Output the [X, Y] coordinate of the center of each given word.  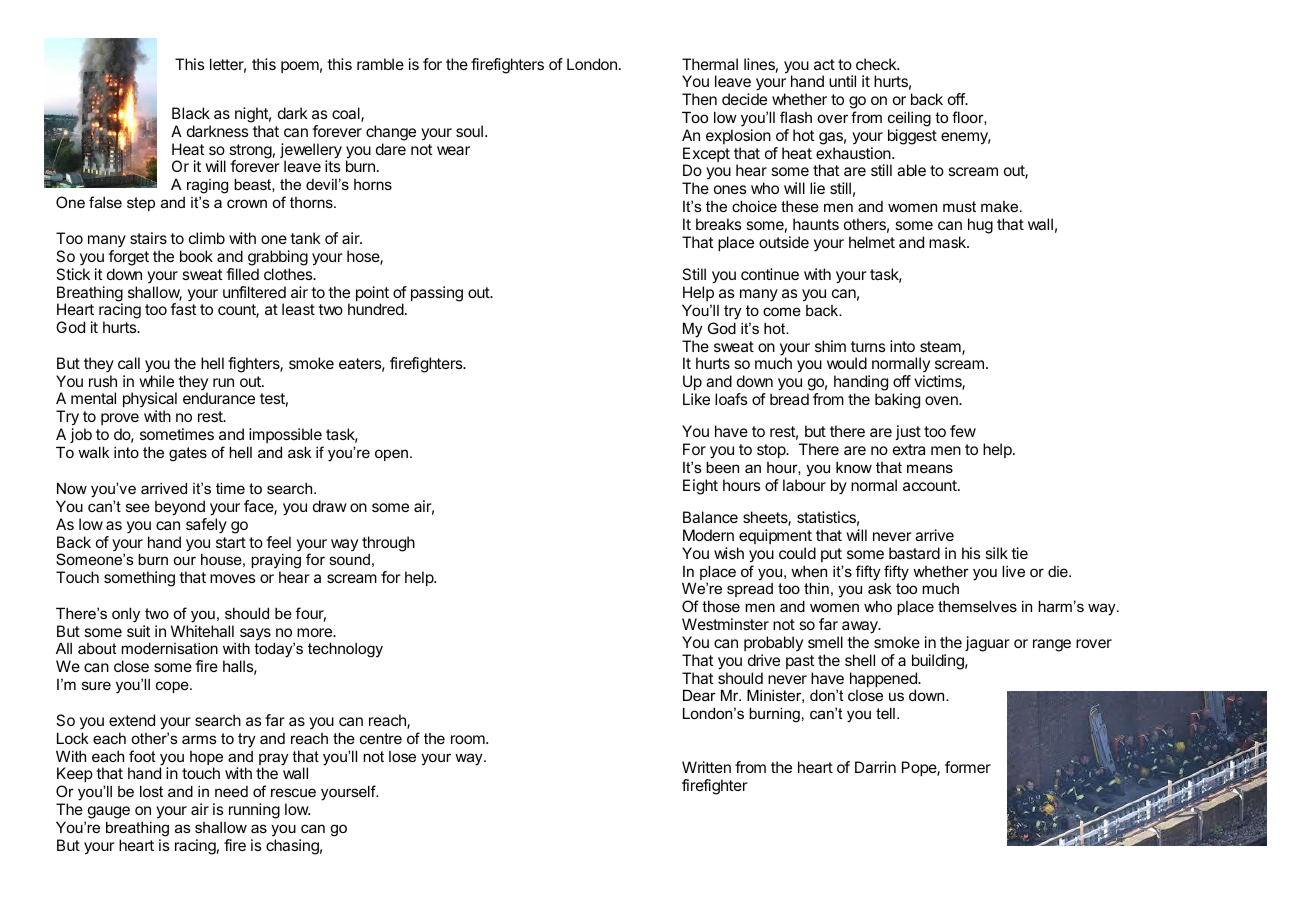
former [968, 767]
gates [188, 454]
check [877, 64]
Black [191, 113]
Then [699, 99]
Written [706, 767]
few [963, 431]
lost [151, 791]
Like [696, 399]
